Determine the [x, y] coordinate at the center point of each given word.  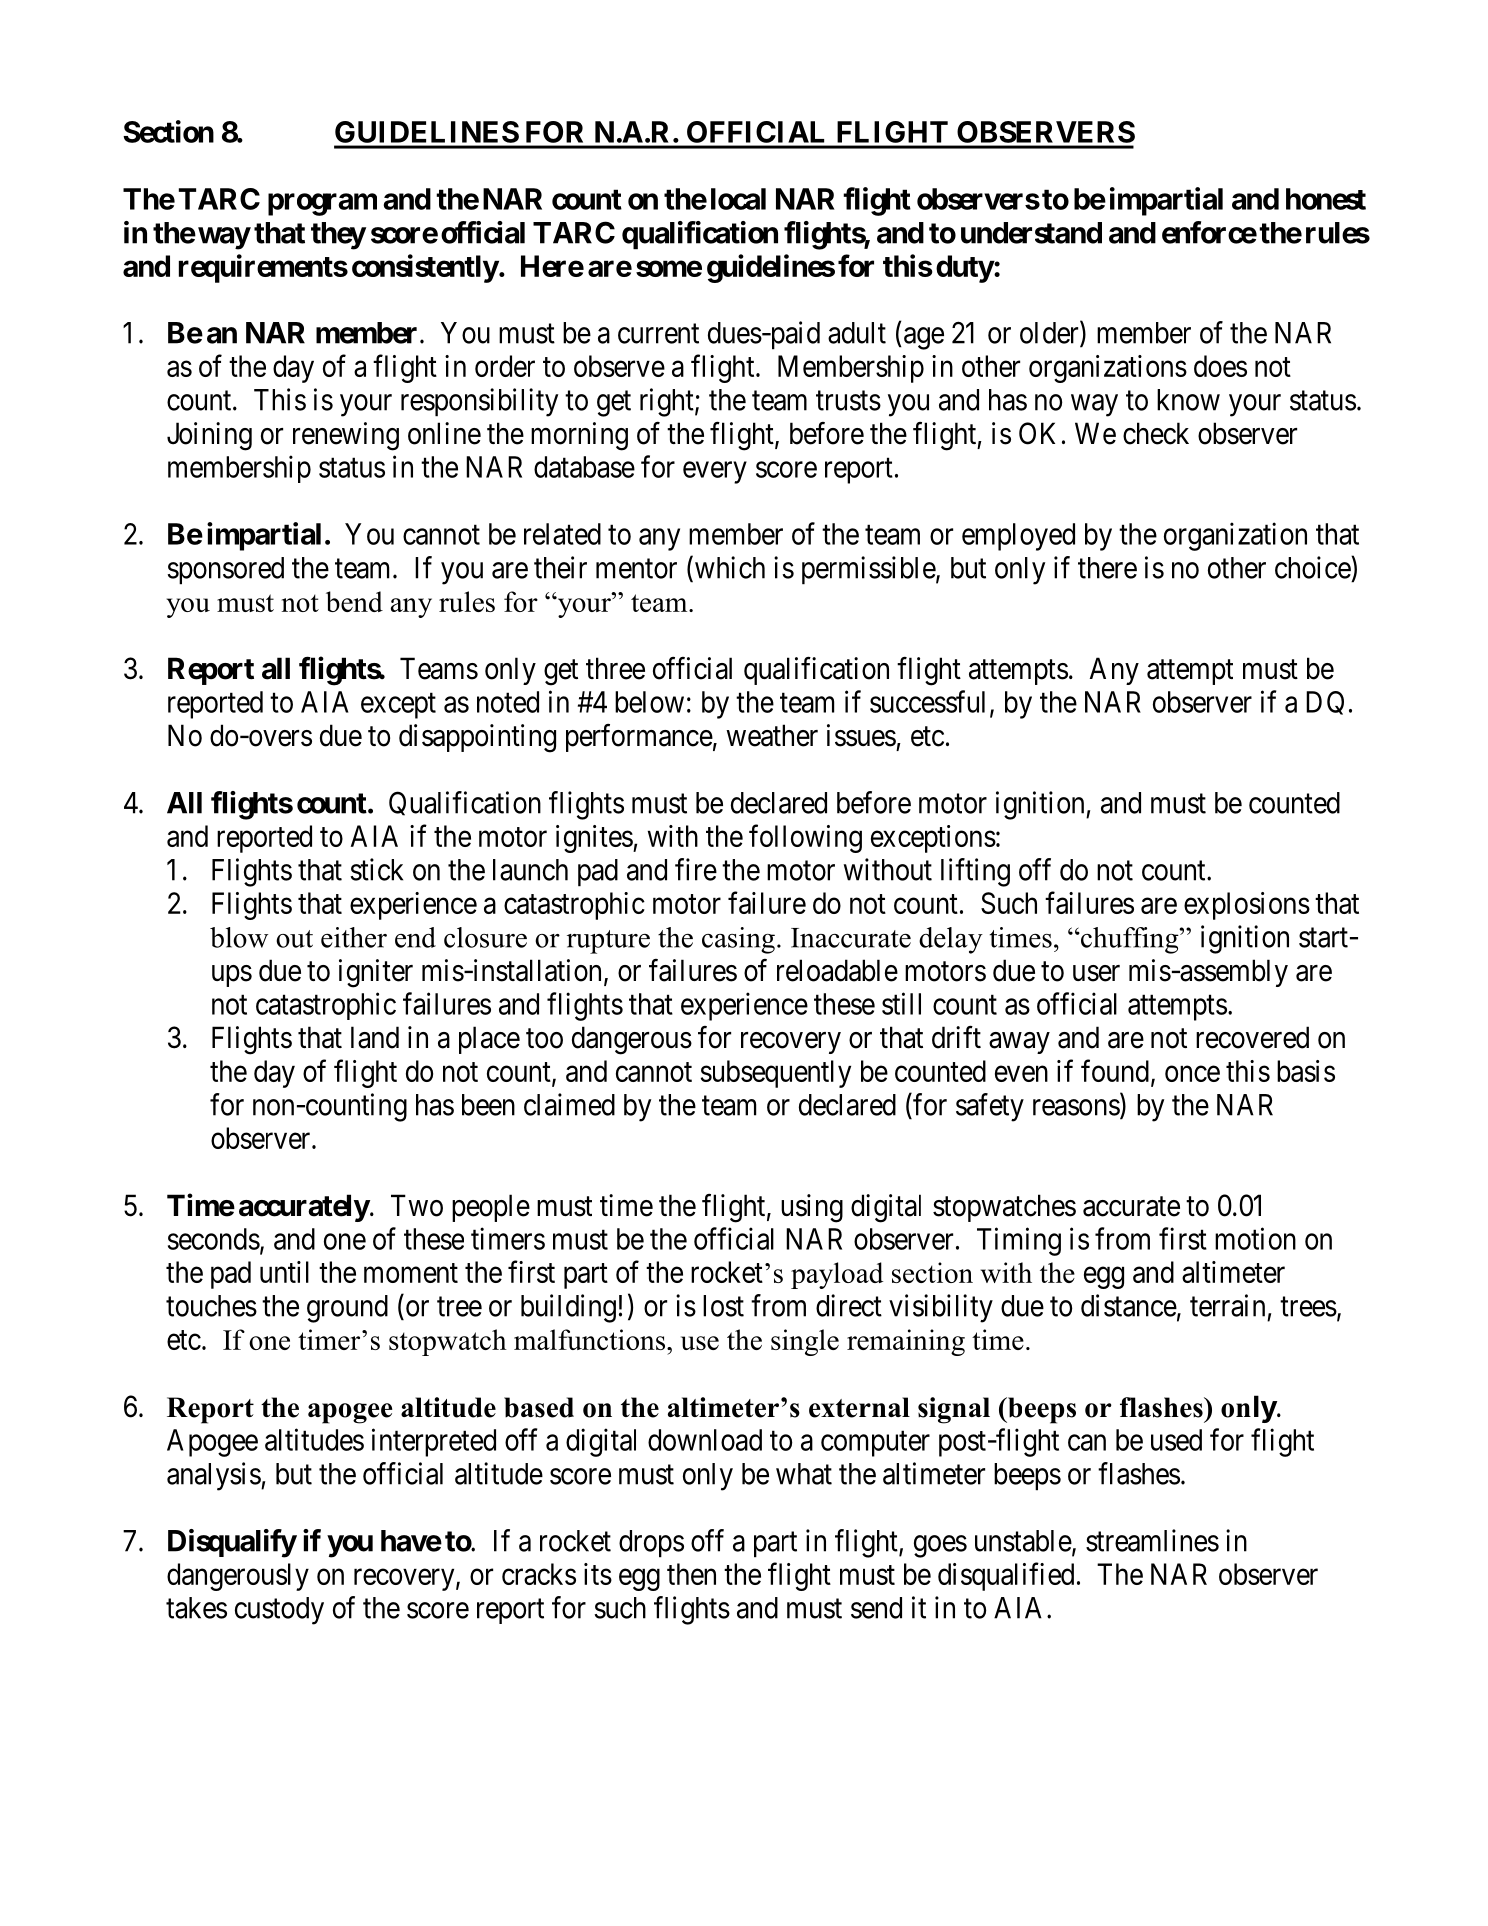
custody [279, 1611]
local [738, 199]
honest [1326, 199]
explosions [1247, 906]
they [338, 236]
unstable [1023, 1541]
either [354, 937]
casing [738, 940]
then [691, 1574]
